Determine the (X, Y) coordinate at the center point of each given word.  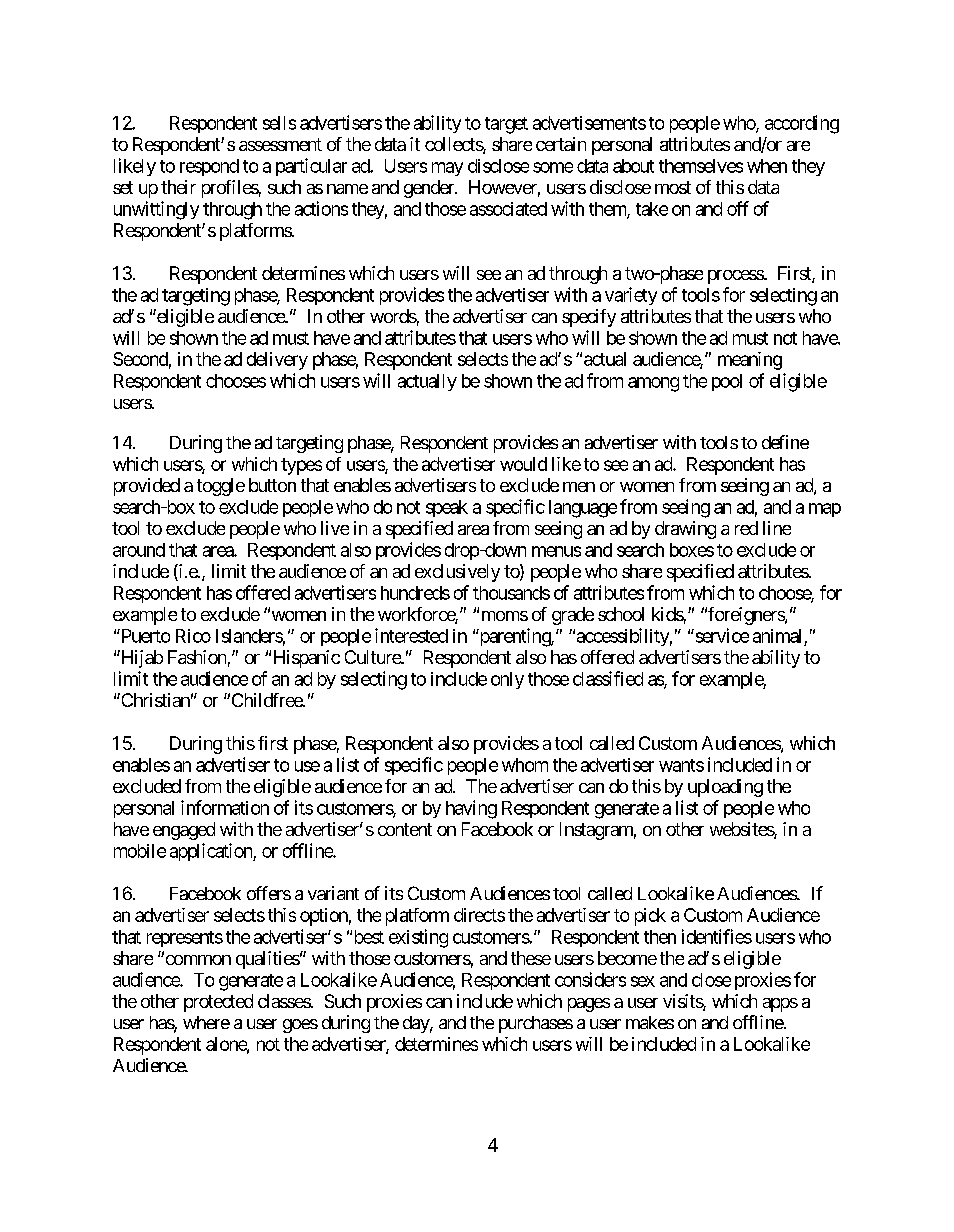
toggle (221, 487)
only (507, 680)
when (767, 166)
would (523, 464)
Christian (154, 700)
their (178, 187)
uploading (725, 788)
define (785, 442)
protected (218, 1003)
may (447, 169)
